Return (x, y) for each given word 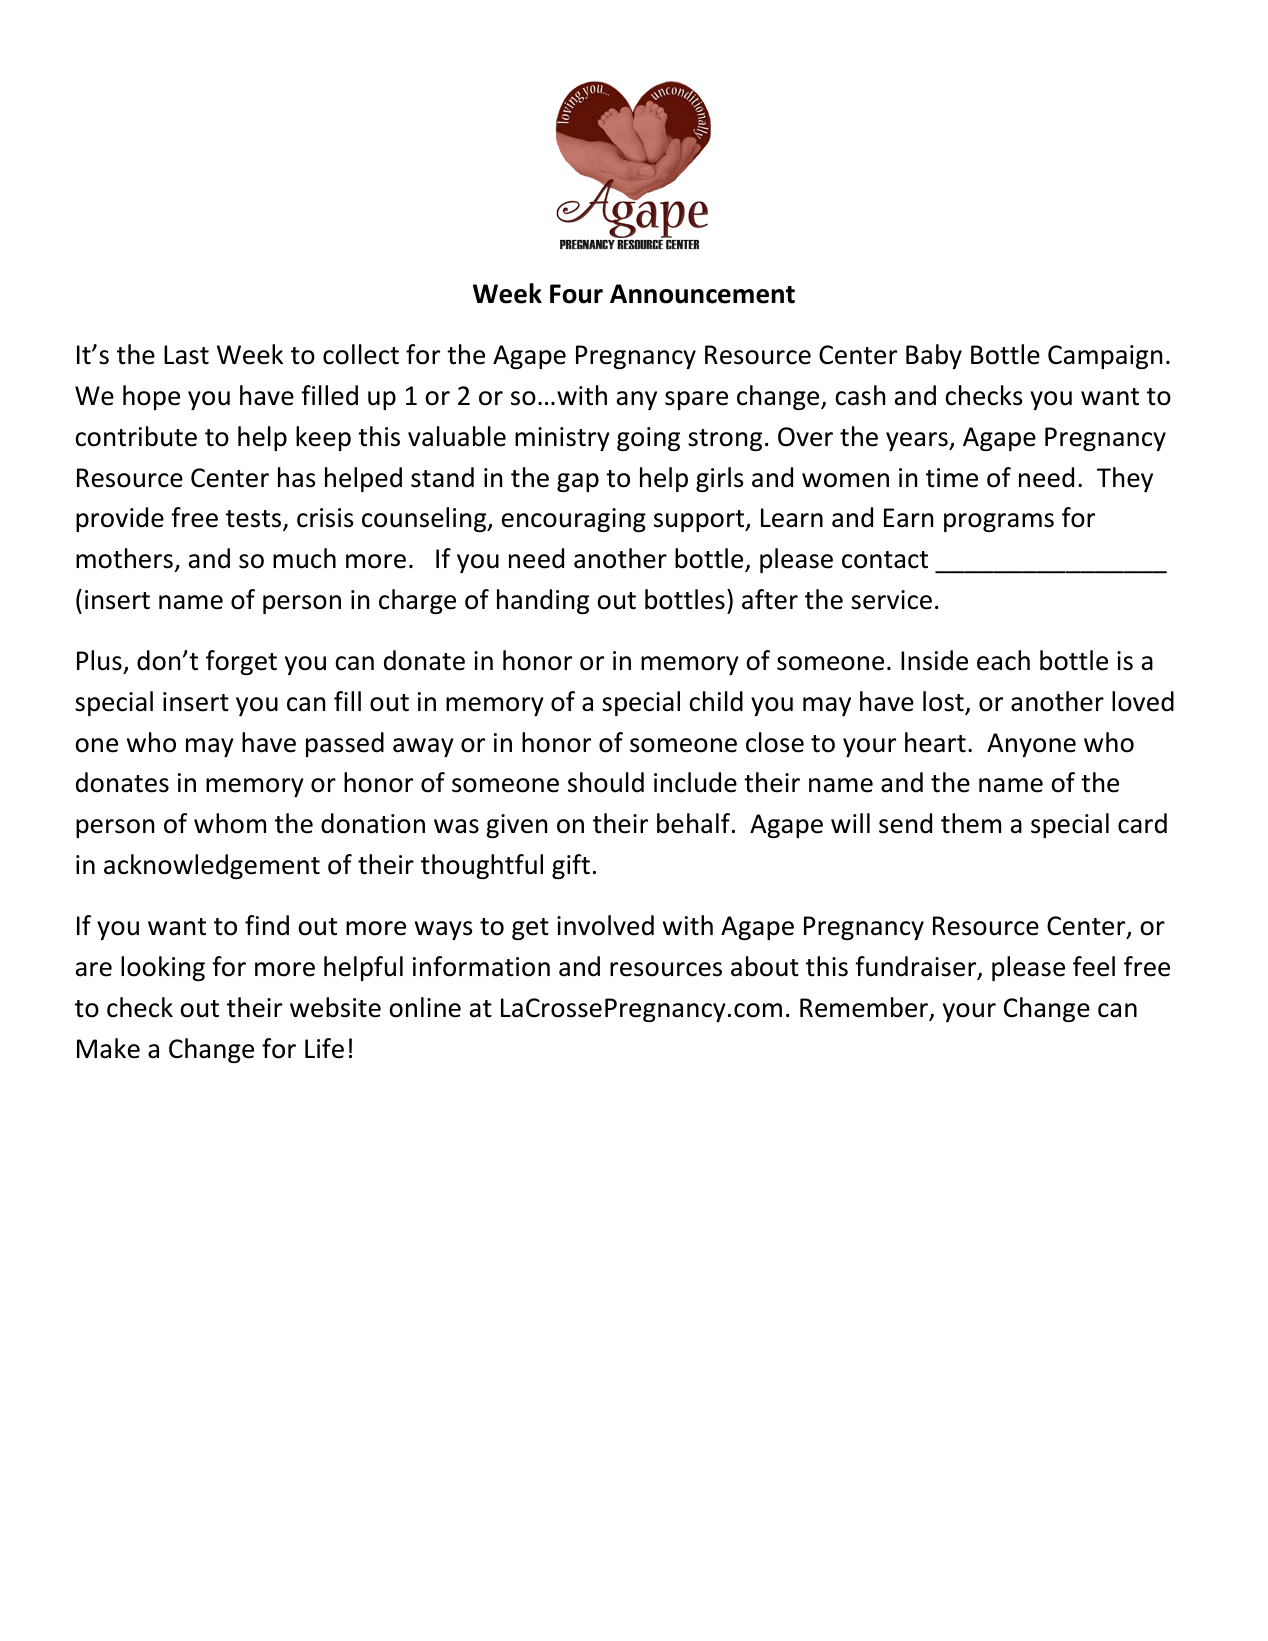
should (606, 782)
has (296, 477)
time (952, 478)
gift (571, 866)
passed (345, 744)
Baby (934, 356)
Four (576, 294)
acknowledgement (212, 866)
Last (186, 355)
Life (324, 1048)
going (648, 439)
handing (543, 601)
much (304, 558)
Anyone (1031, 745)
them (971, 823)
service (891, 600)
